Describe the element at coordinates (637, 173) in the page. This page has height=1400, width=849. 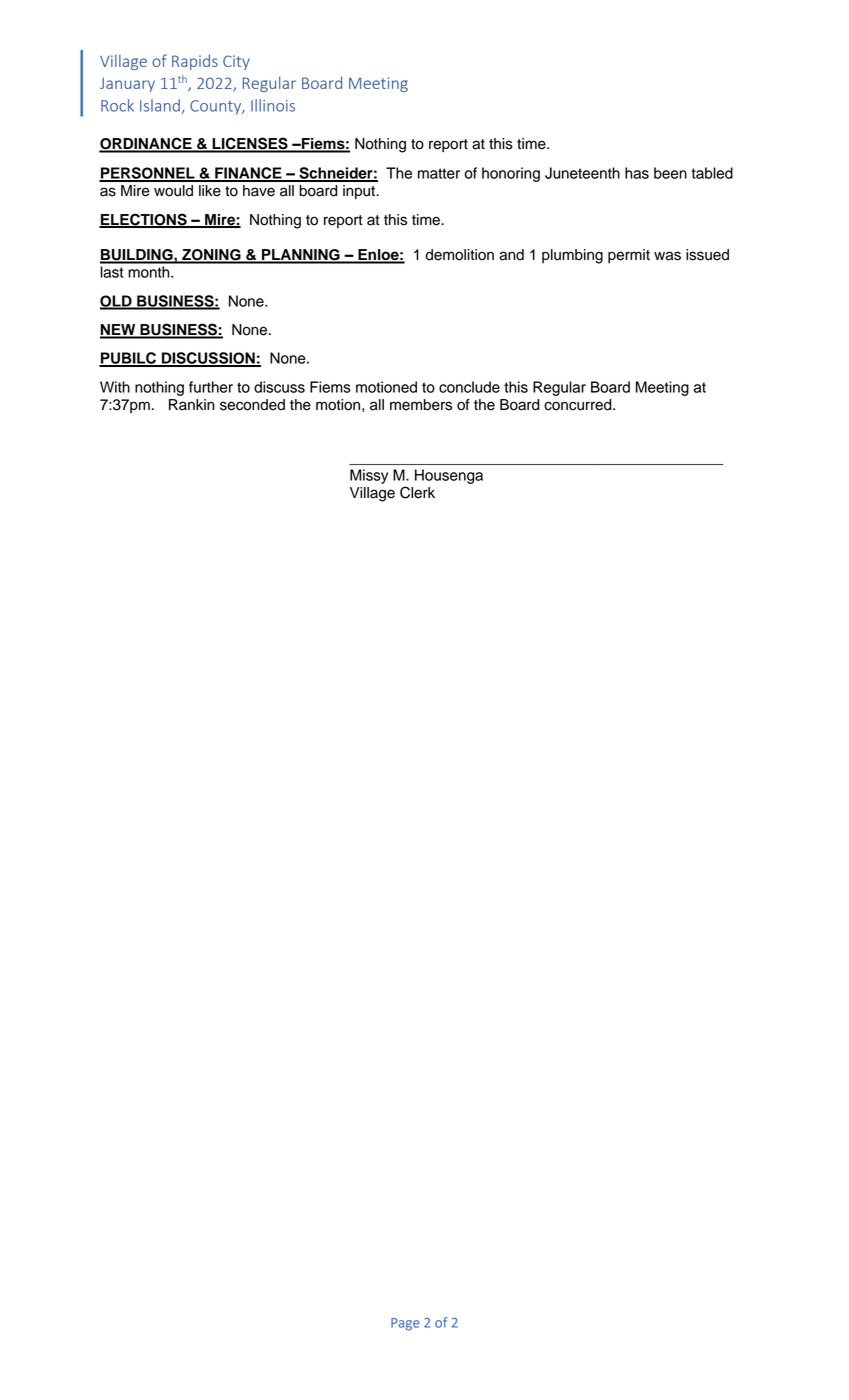
I see `has` at that location.
